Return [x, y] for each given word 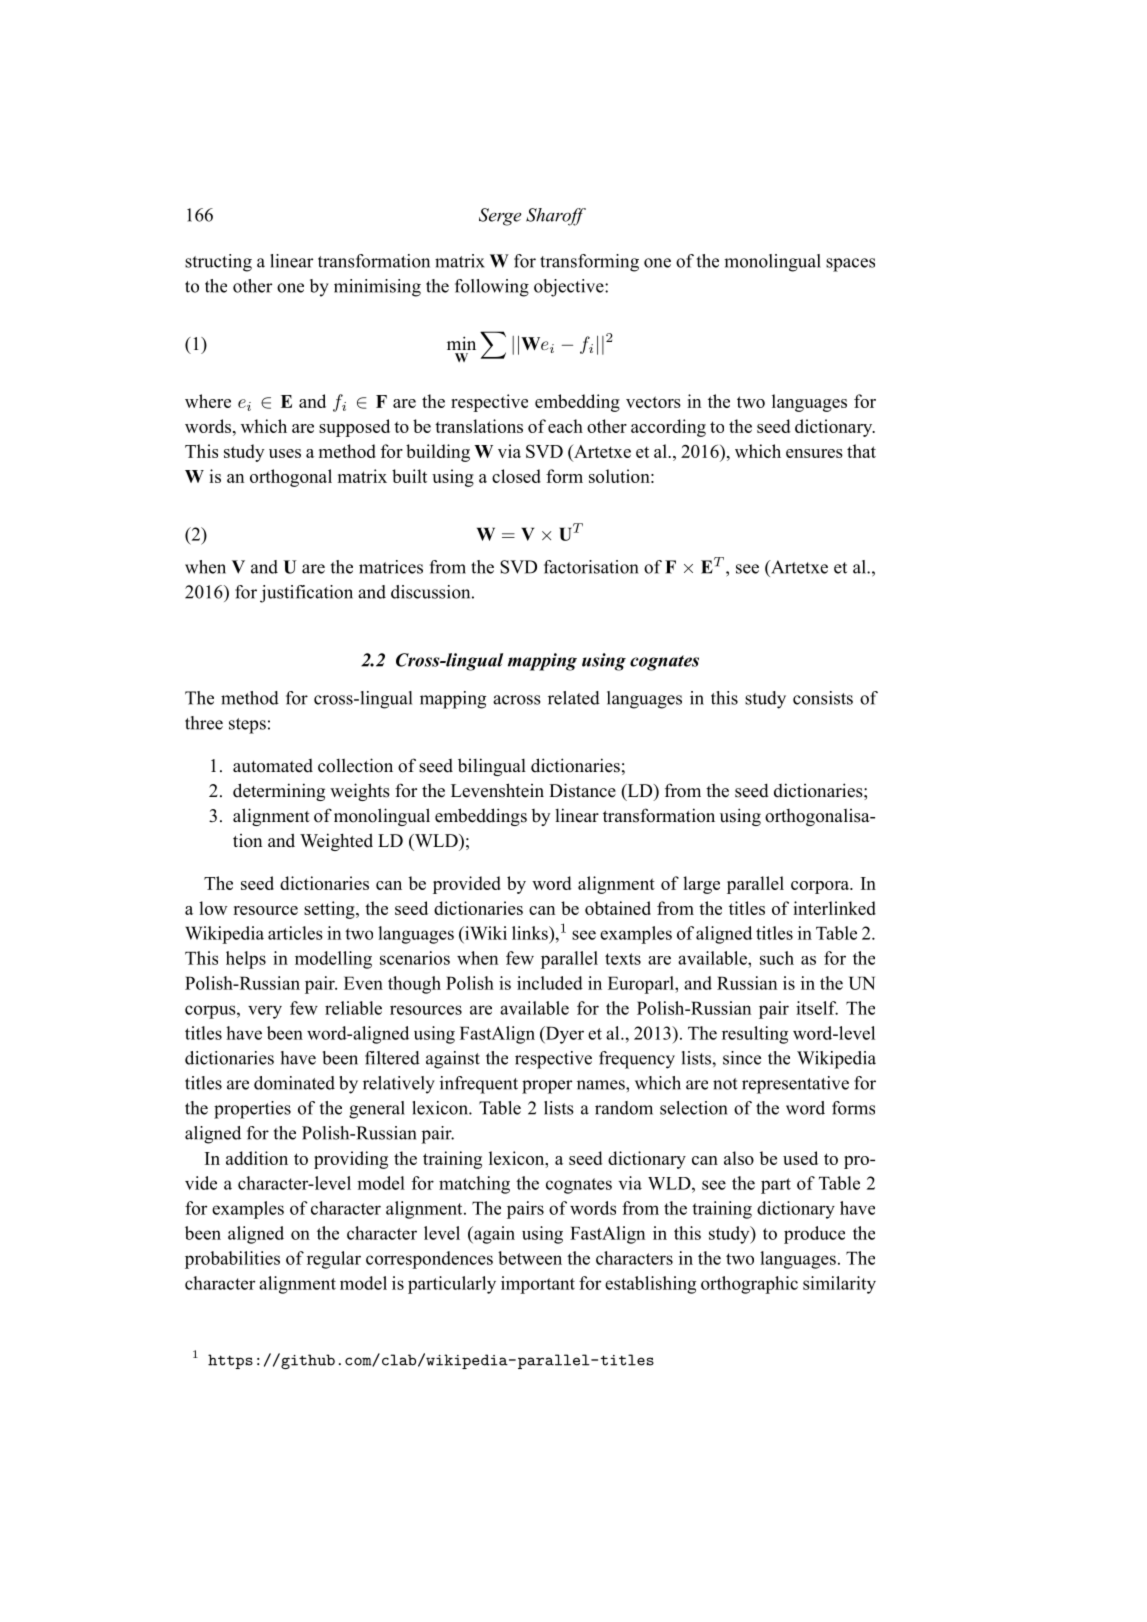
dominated [294, 1083]
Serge [500, 217]
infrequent [479, 1085]
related [574, 698]
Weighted [336, 842]
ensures [814, 453]
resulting [755, 1035]
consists [823, 698]
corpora [821, 887]
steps [247, 726]
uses [285, 453]
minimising [377, 288]
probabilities [232, 1260]
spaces [850, 265]
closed [516, 476]
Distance [582, 790]
